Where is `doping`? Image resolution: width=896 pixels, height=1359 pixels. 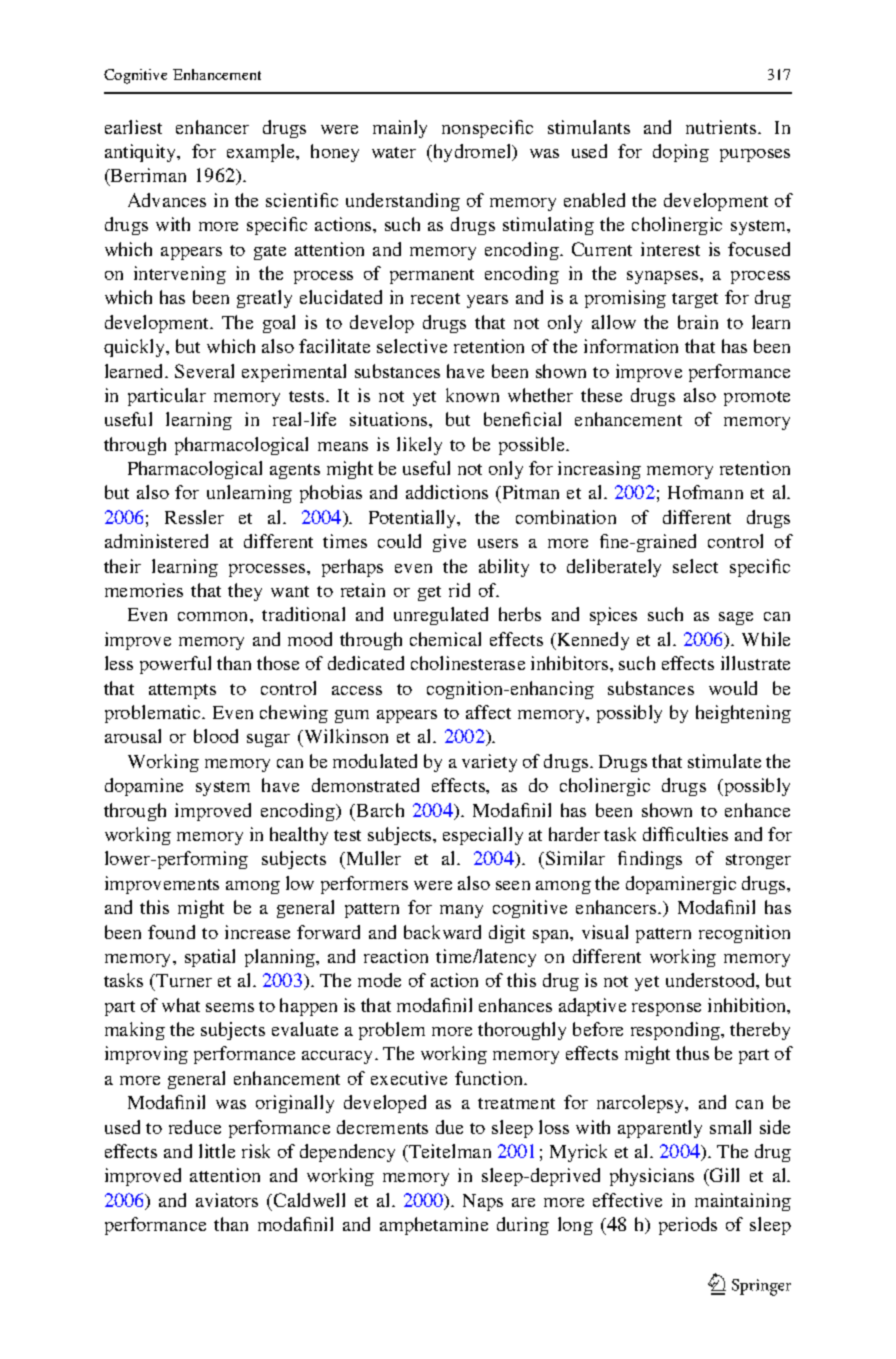 doping is located at coordinates (681, 153).
